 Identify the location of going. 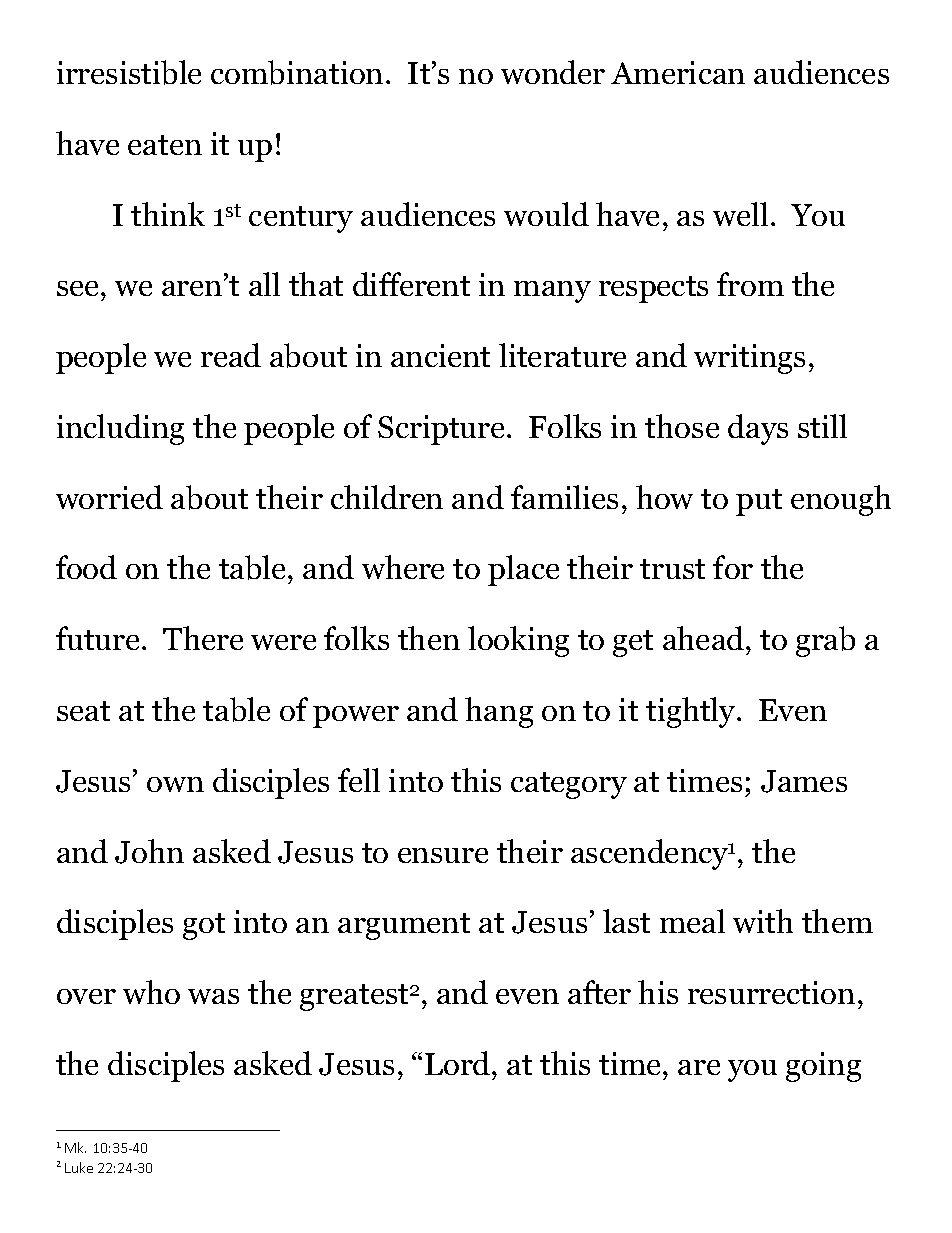
(823, 1067).
